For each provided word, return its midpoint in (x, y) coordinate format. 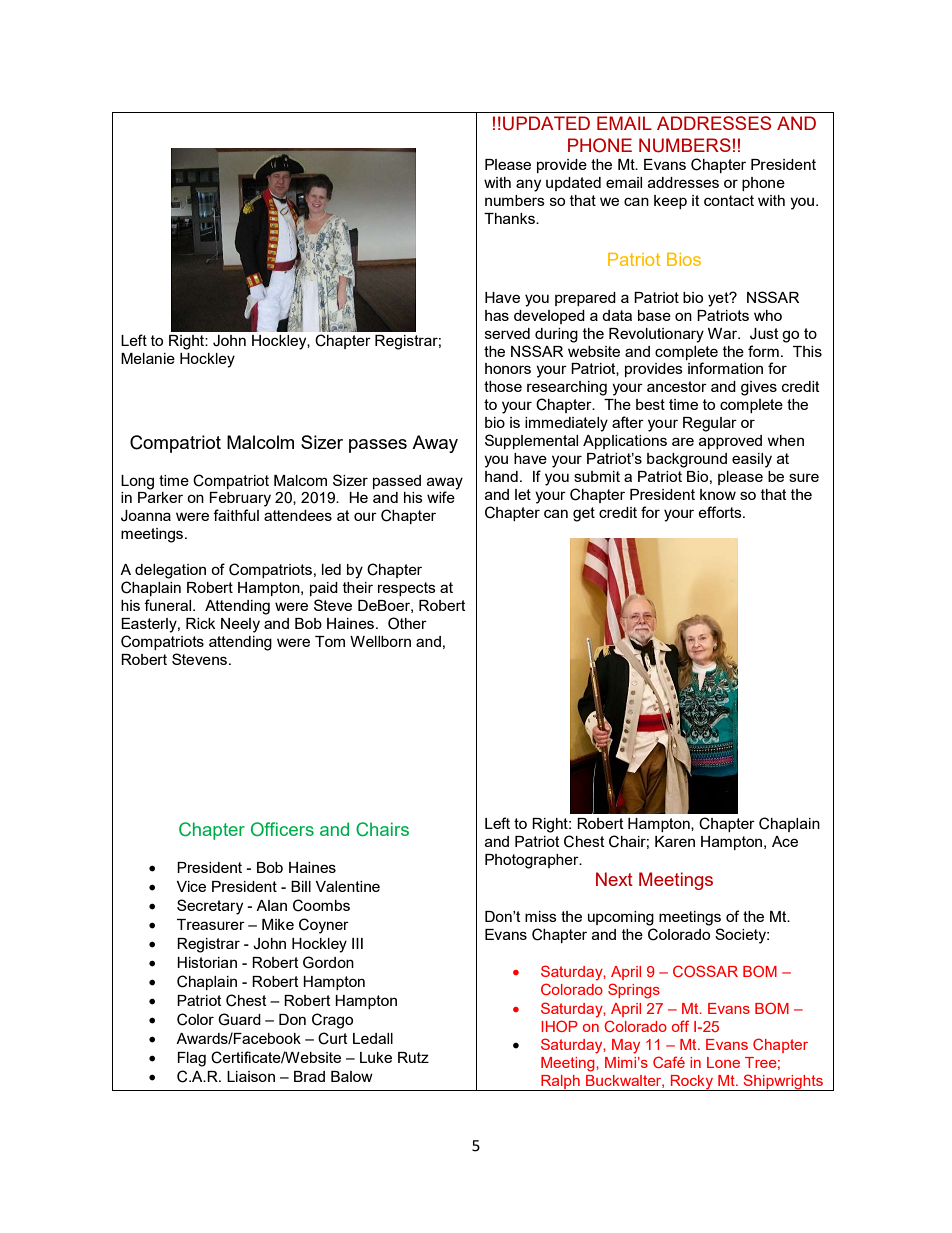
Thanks (510, 218)
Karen (675, 841)
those (503, 386)
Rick (200, 623)
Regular (710, 424)
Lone (723, 1062)
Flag (191, 1059)
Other (407, 623)
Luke (376, 1057)
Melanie (148, 358)
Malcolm (260, 442)
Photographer (533, 861)
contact (729, 200)
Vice (191, 886)
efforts (721, 512)
